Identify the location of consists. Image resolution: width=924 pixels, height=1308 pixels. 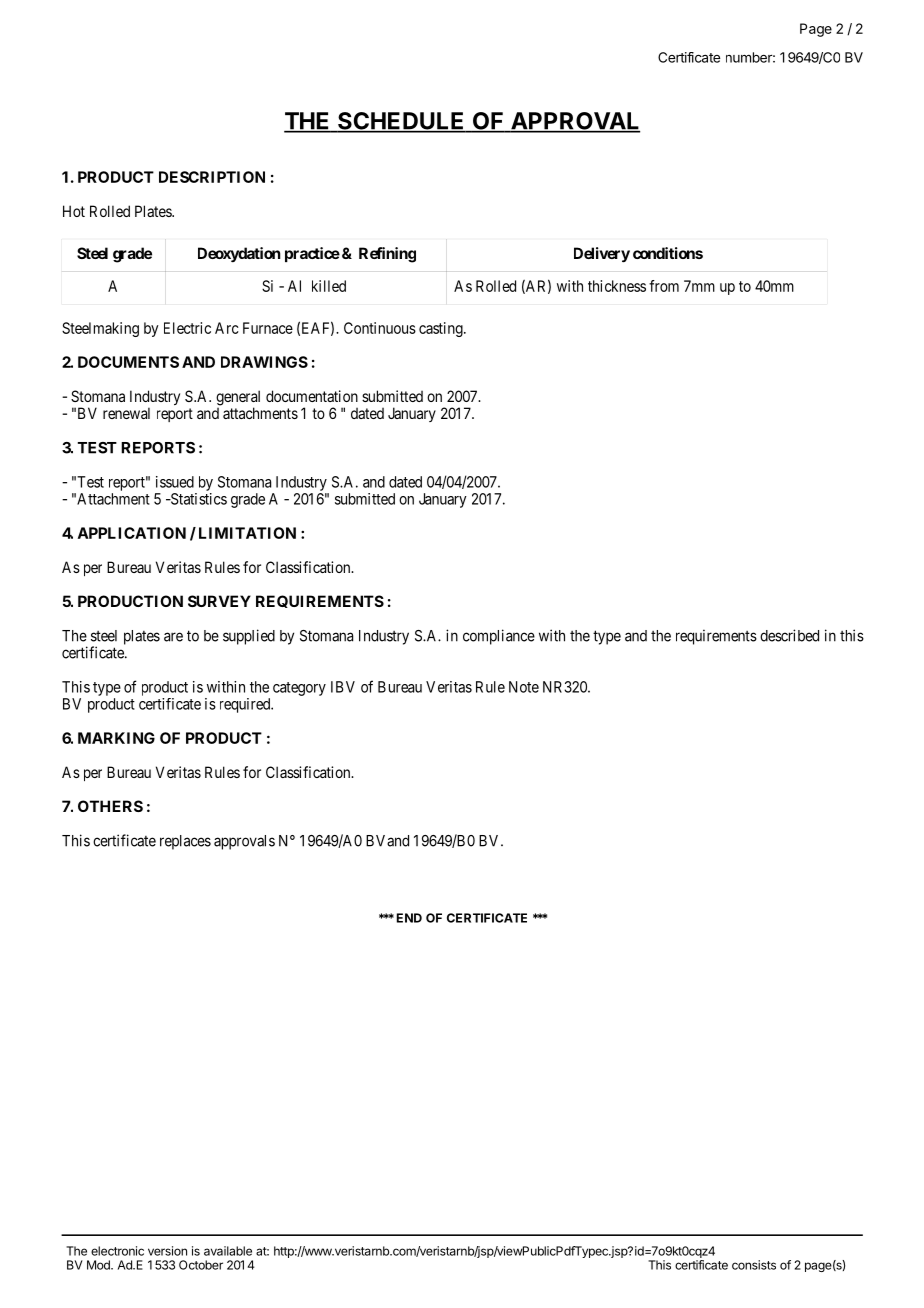
(754, 1265).
